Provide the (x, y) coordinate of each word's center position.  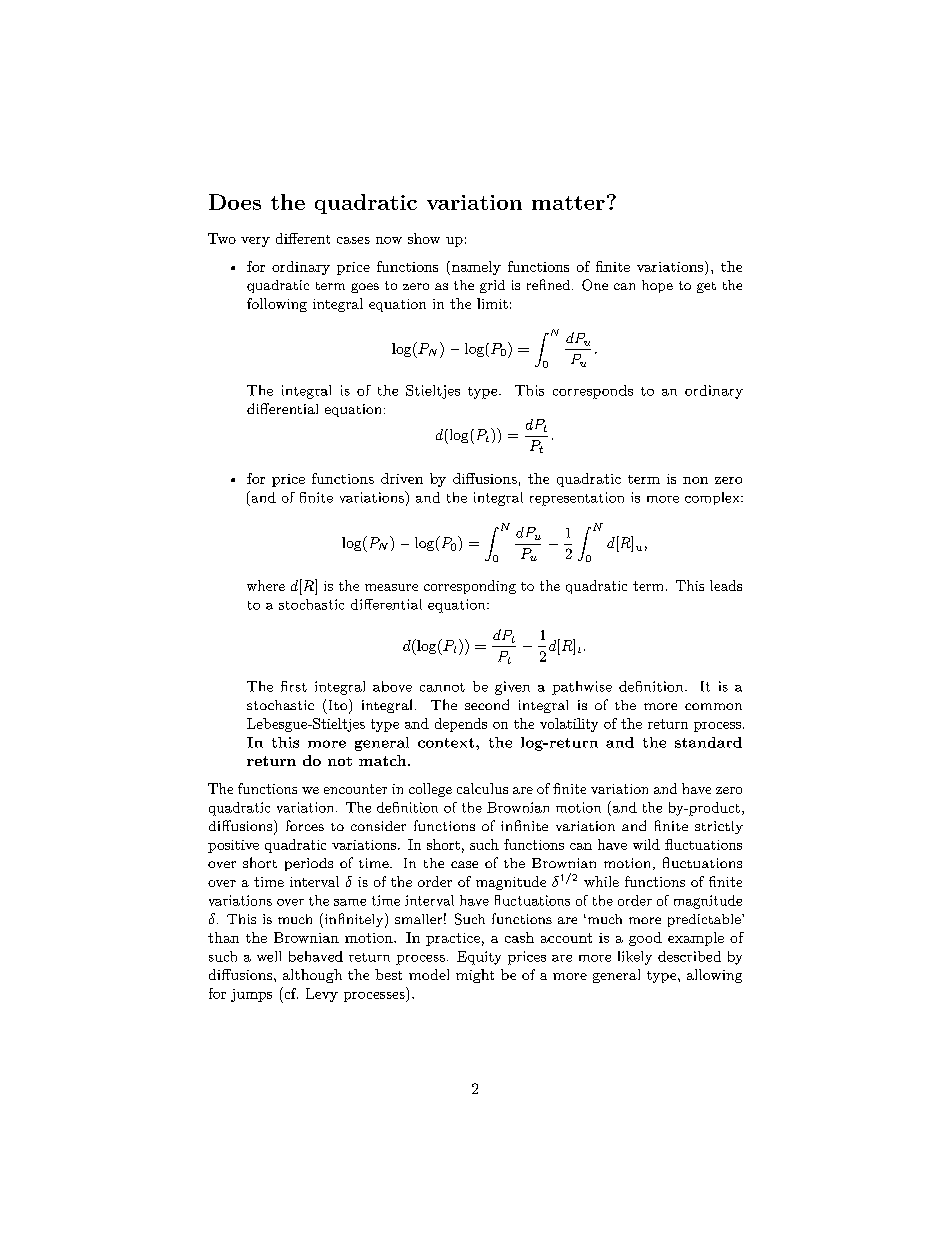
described (689, 956)
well (269, 956)
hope (657, 286)
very (255, 242)
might (475, 976)
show (424, 238)
